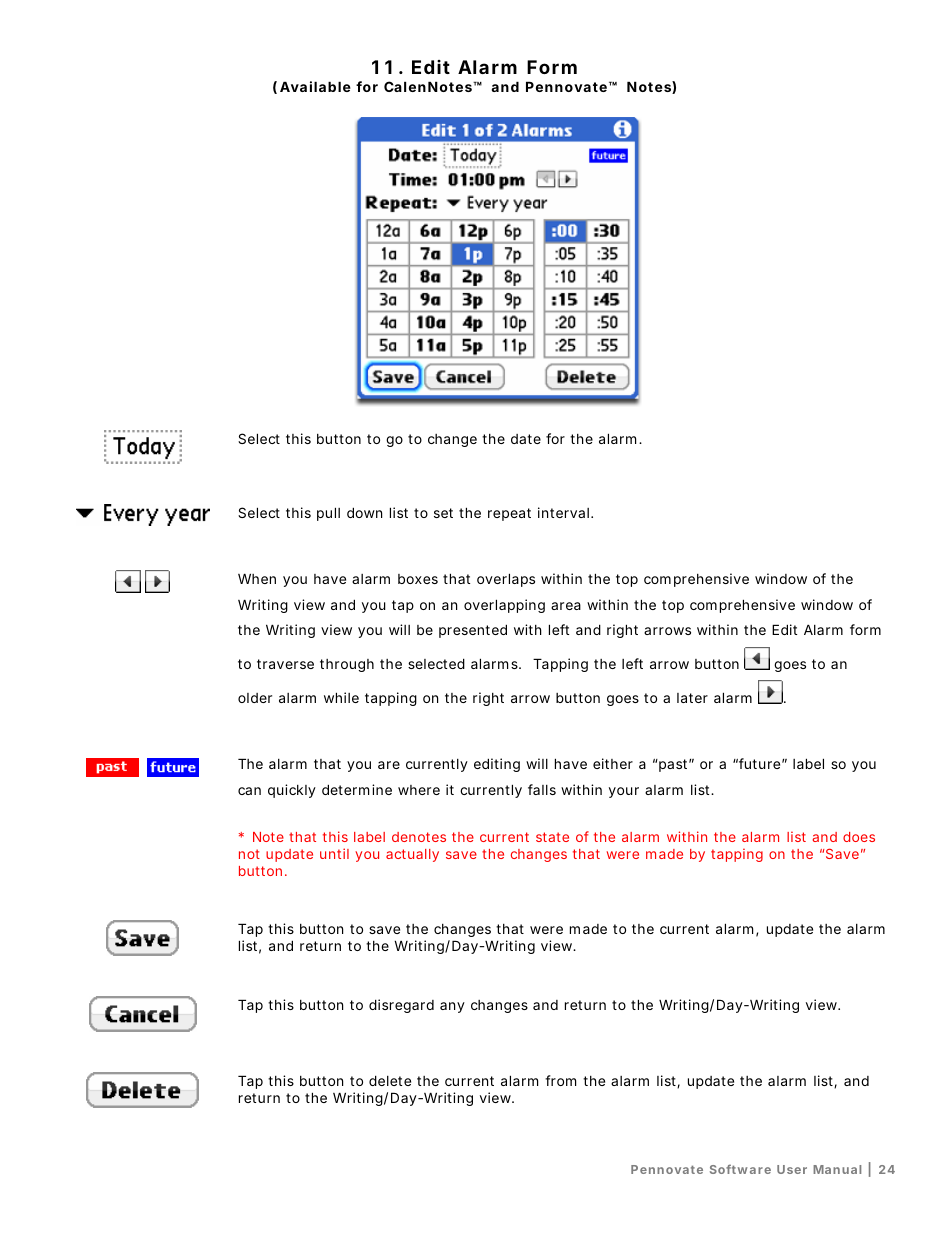 Image resolution: width=952 pixels, height=1233 pixels. What do you see at coordinates (509, 514) in the image?
I see `repeat` at bounding box center [509, 514].
